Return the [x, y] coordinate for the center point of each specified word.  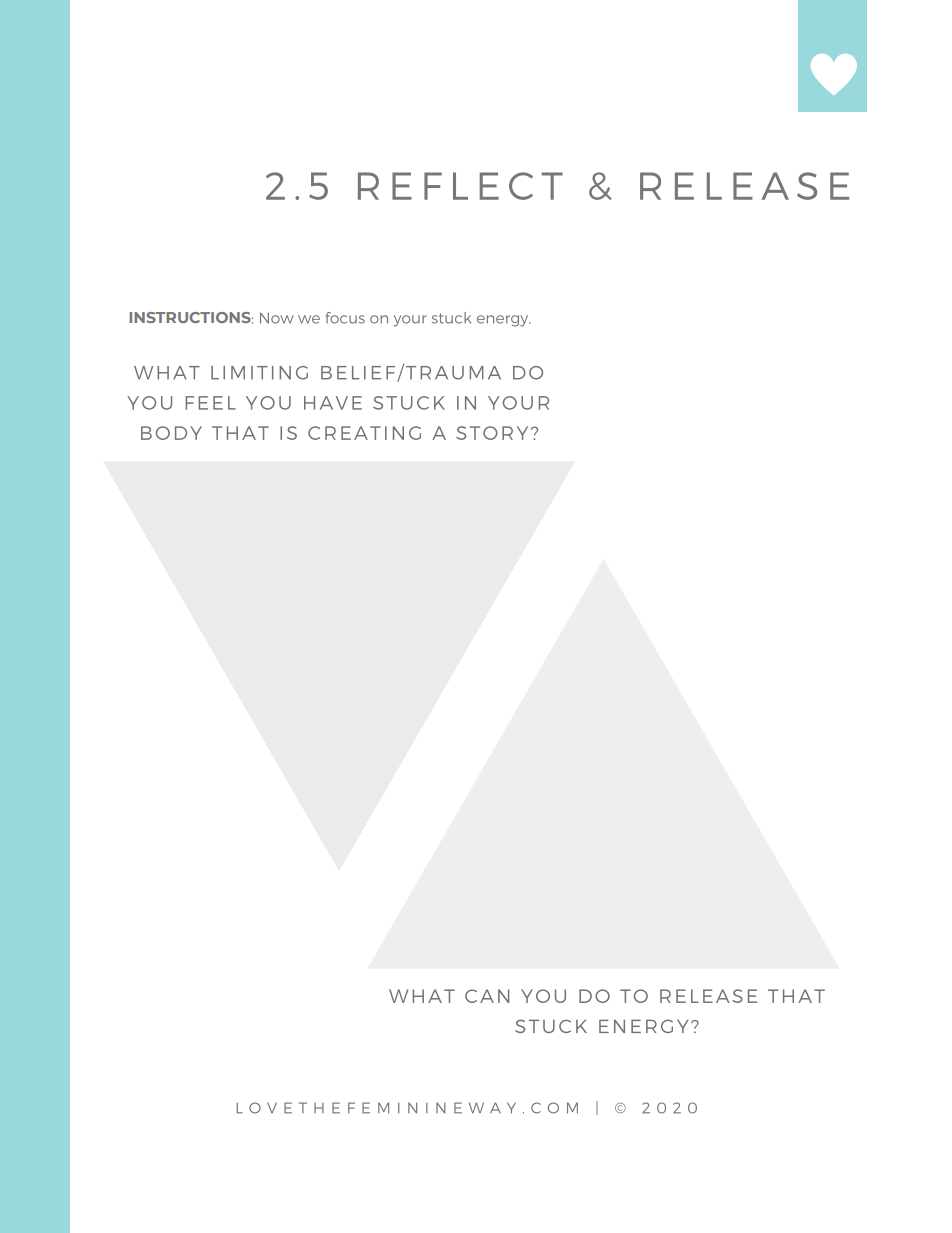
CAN [487, 996]
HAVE [333, 403]
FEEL [210, 403]
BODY [171, 433]
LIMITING [259, 373]
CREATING [364, 433]
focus [345, 318]
